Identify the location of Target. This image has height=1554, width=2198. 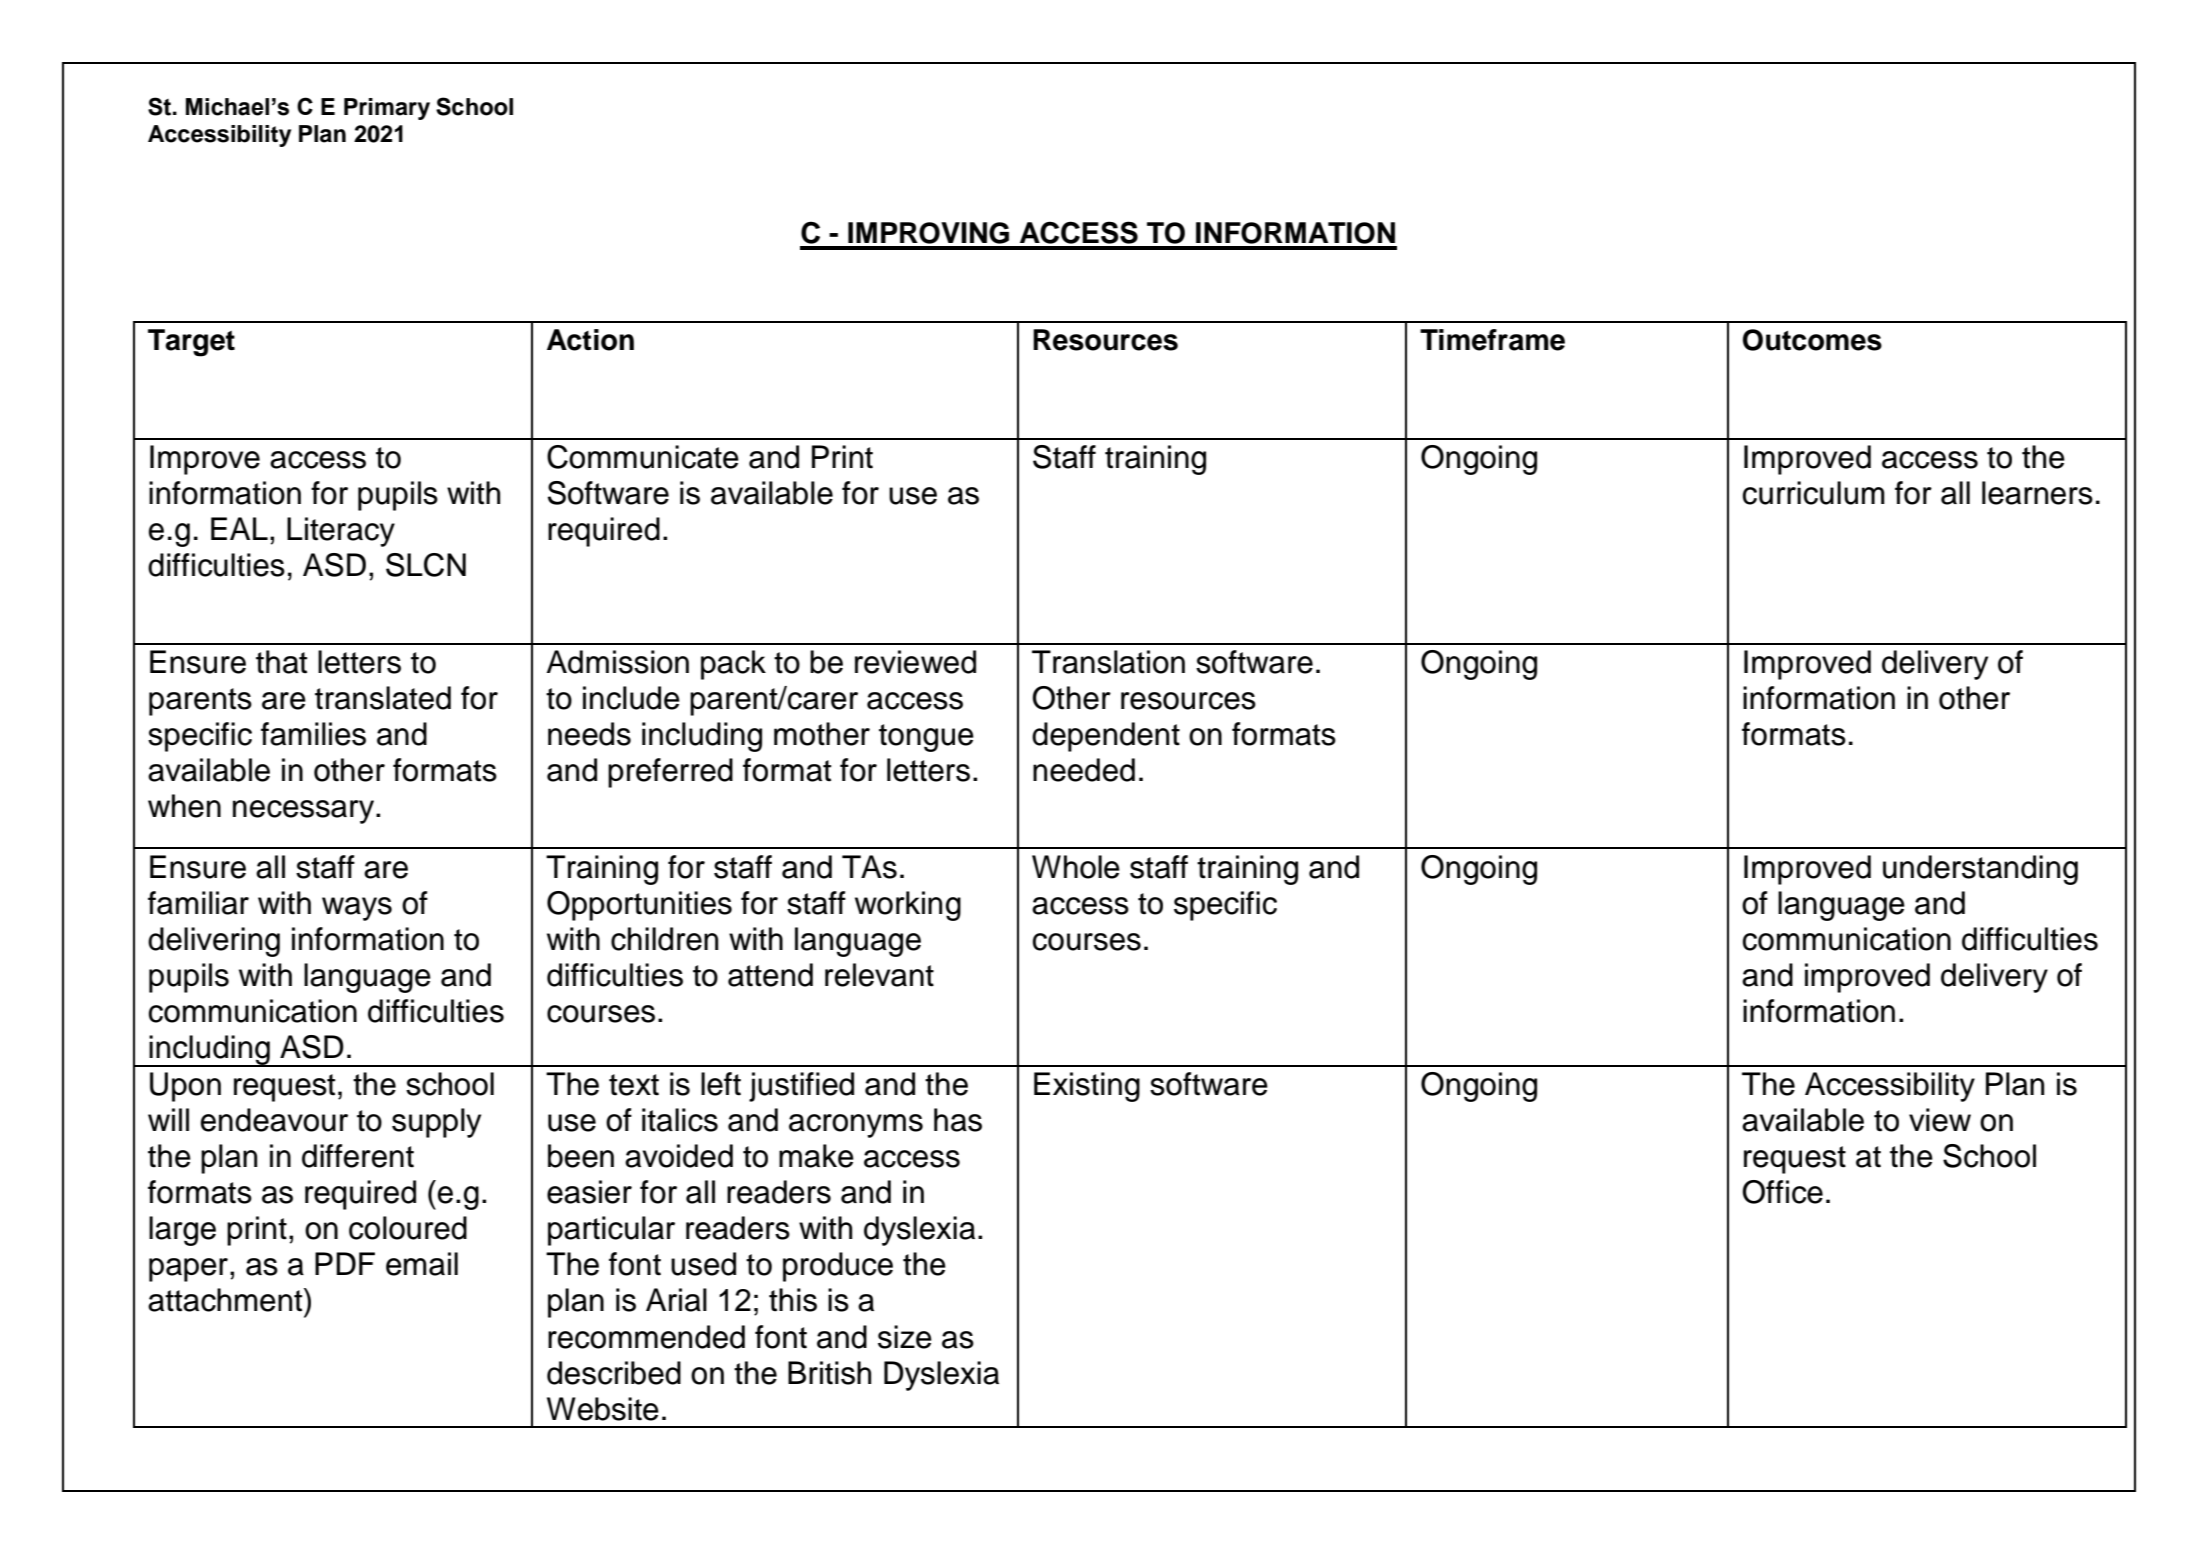
(191, 343).
